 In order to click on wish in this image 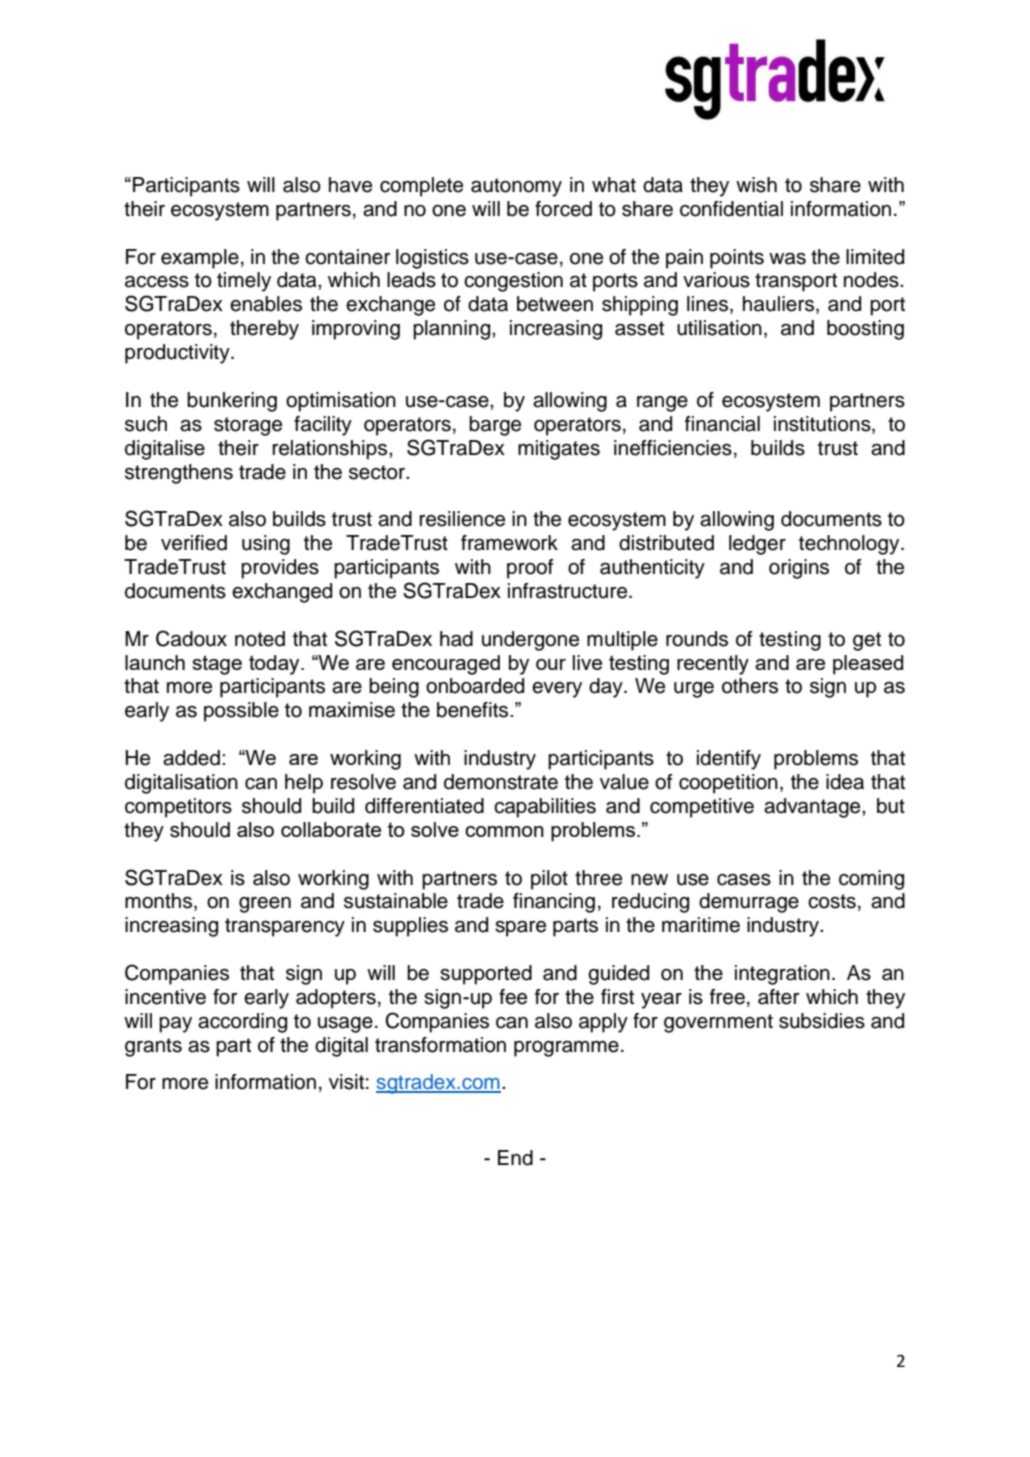, I will do `click(756, 185)`.
